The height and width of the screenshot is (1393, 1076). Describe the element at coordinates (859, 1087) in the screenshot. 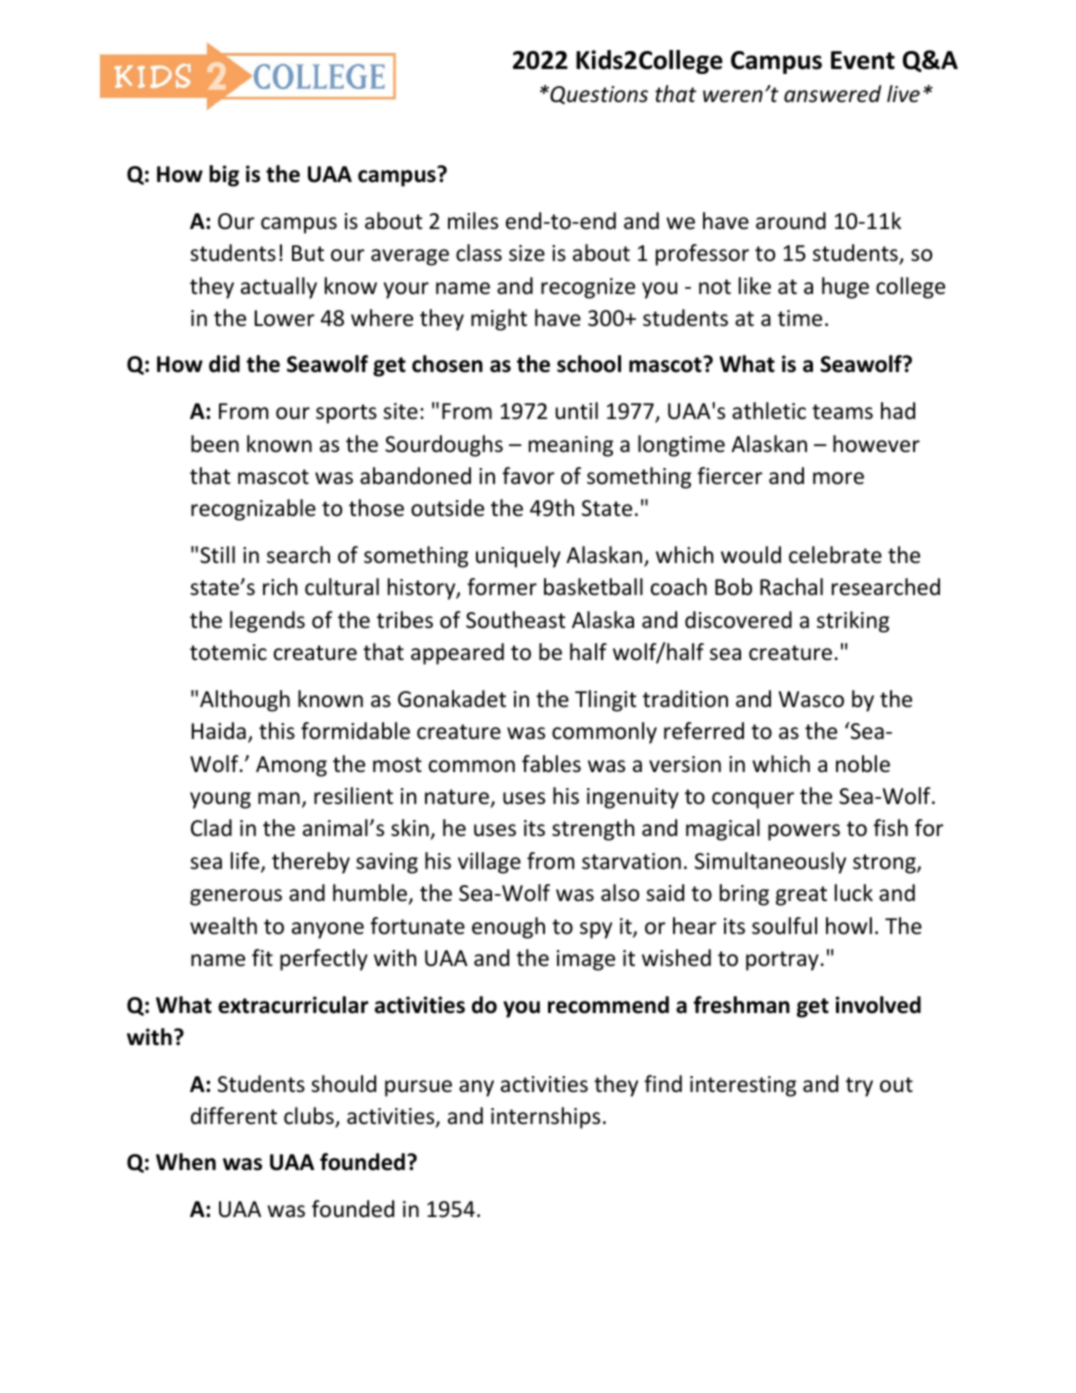

I see `try` at that location.
